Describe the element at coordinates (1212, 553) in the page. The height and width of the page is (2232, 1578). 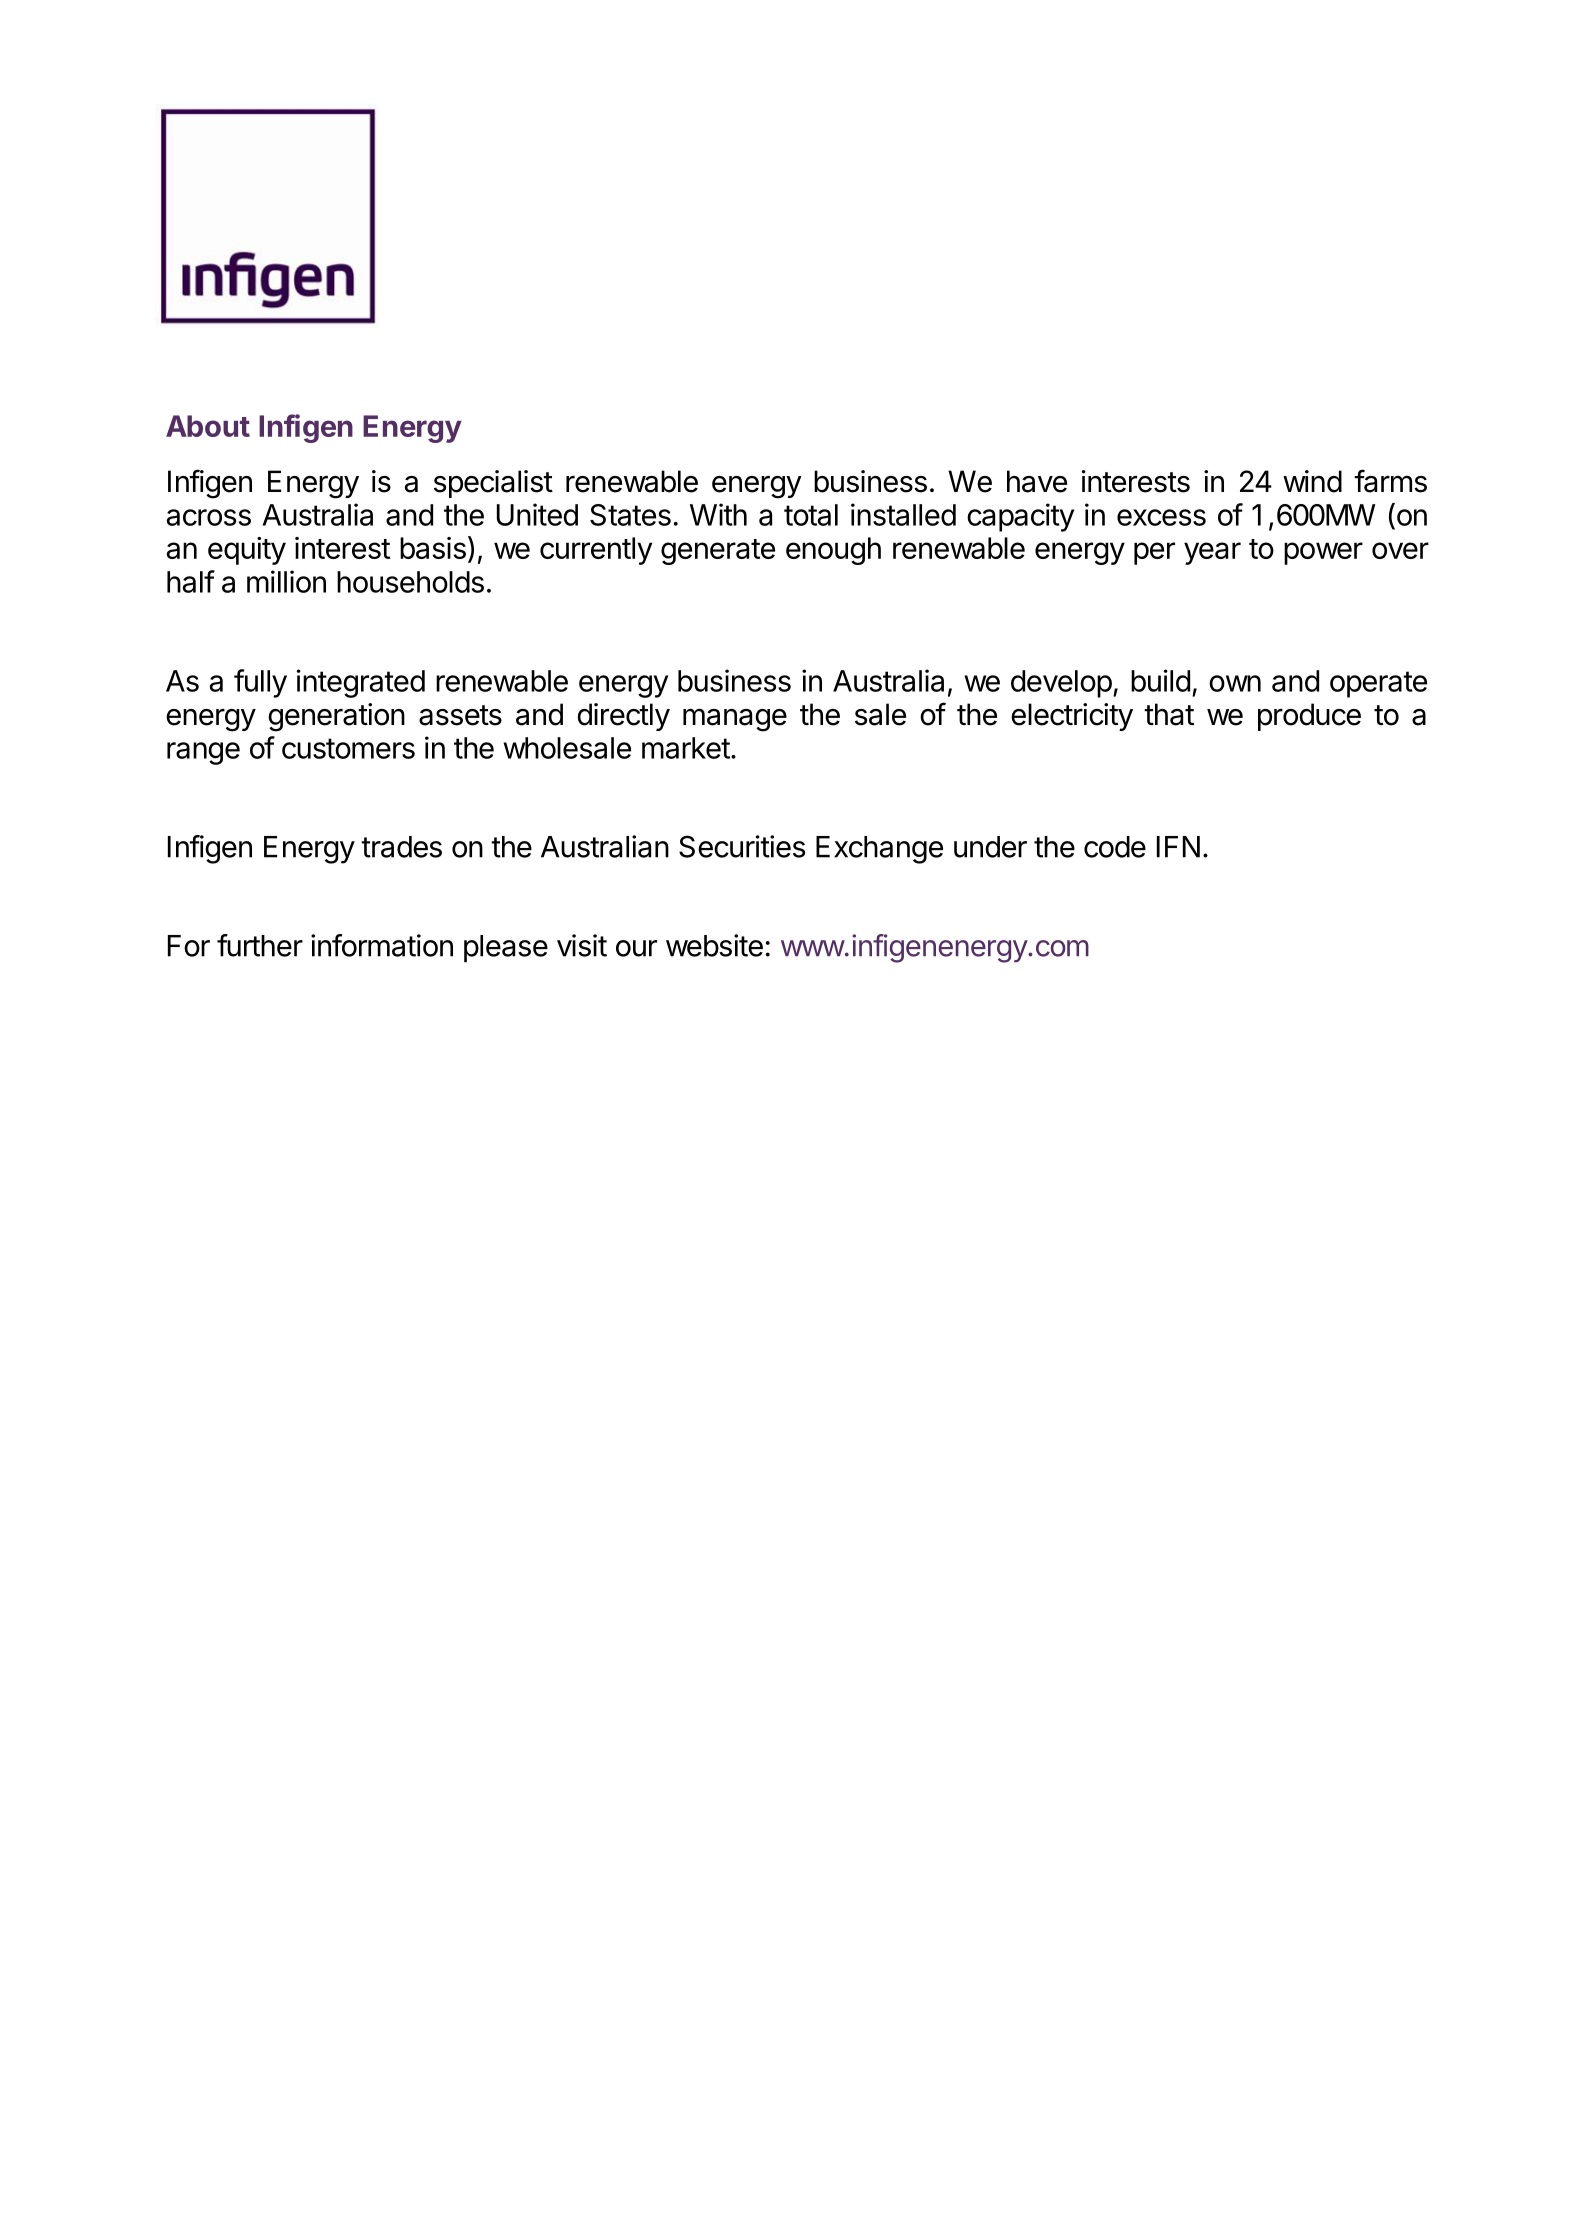
I see `year` at that location.
